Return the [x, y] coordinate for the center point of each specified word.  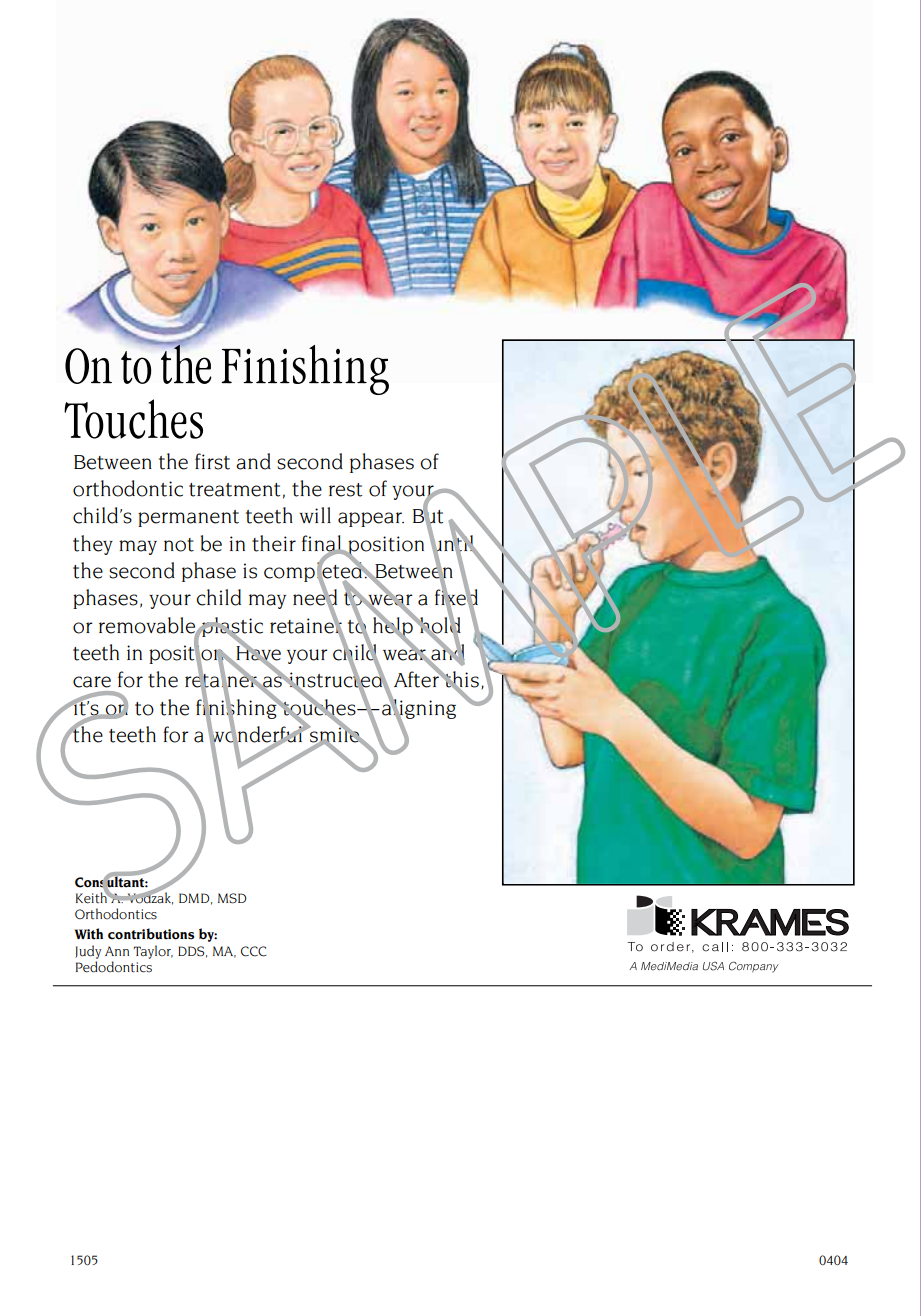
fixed [456, 597]
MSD [232, 898]
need [315, 597]
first [212, 461]
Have [257, 653]
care [92, 682]
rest [345, 490]
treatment [234, 490]
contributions [151, 934]
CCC [253, 951]
